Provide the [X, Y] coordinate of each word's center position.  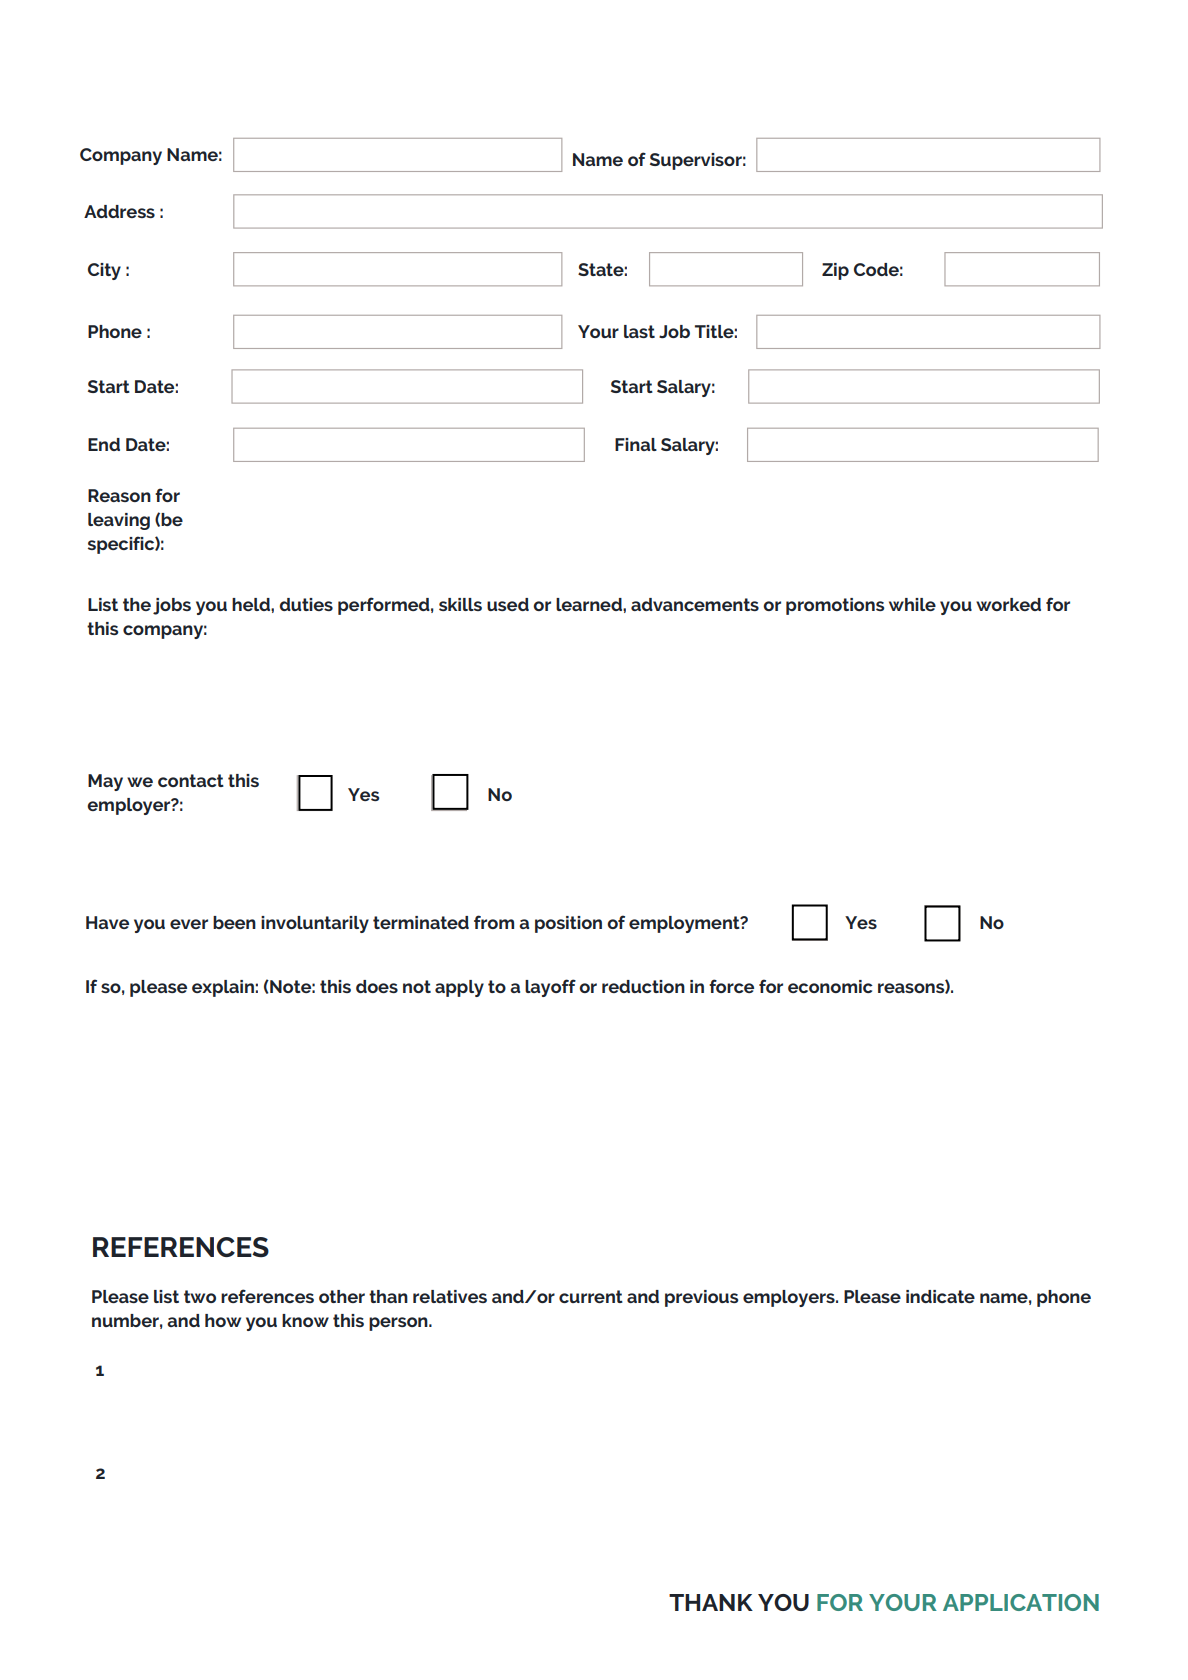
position [568, 924]
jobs [172, 606]
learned [590, 604]
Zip [835, 271]
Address [119, 211]
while [912, 604]
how [223, 1320]
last [639, 331]
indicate [940, 1296]
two [200, 1296]
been [234, 922]
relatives [450, 1296]
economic [830, 986]
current [591, 1296]
